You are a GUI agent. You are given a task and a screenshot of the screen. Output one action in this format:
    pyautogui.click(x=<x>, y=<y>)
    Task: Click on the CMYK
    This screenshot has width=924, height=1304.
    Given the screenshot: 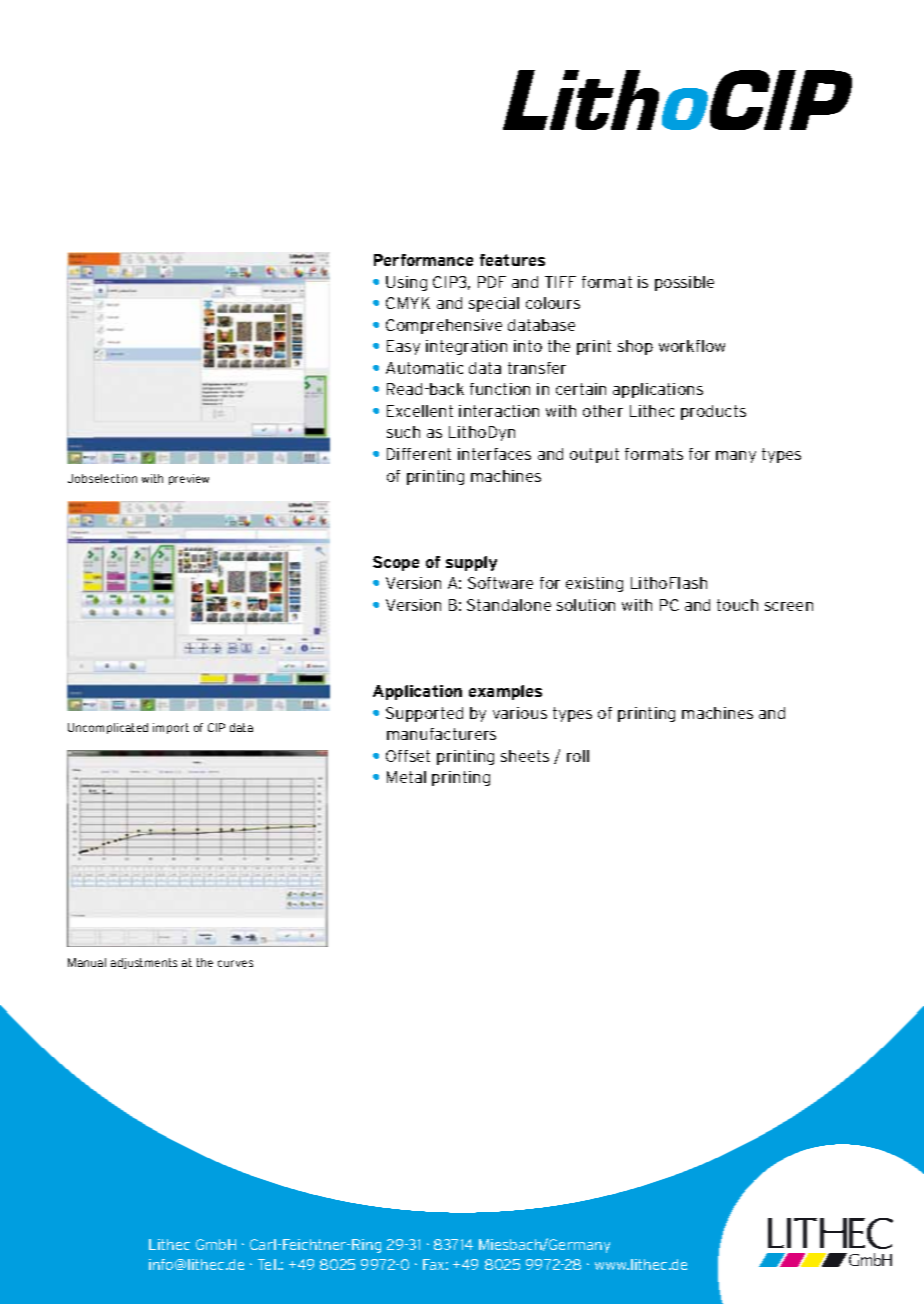 What is the action you would take?
    pyautogui.click(x=408, y=303)
